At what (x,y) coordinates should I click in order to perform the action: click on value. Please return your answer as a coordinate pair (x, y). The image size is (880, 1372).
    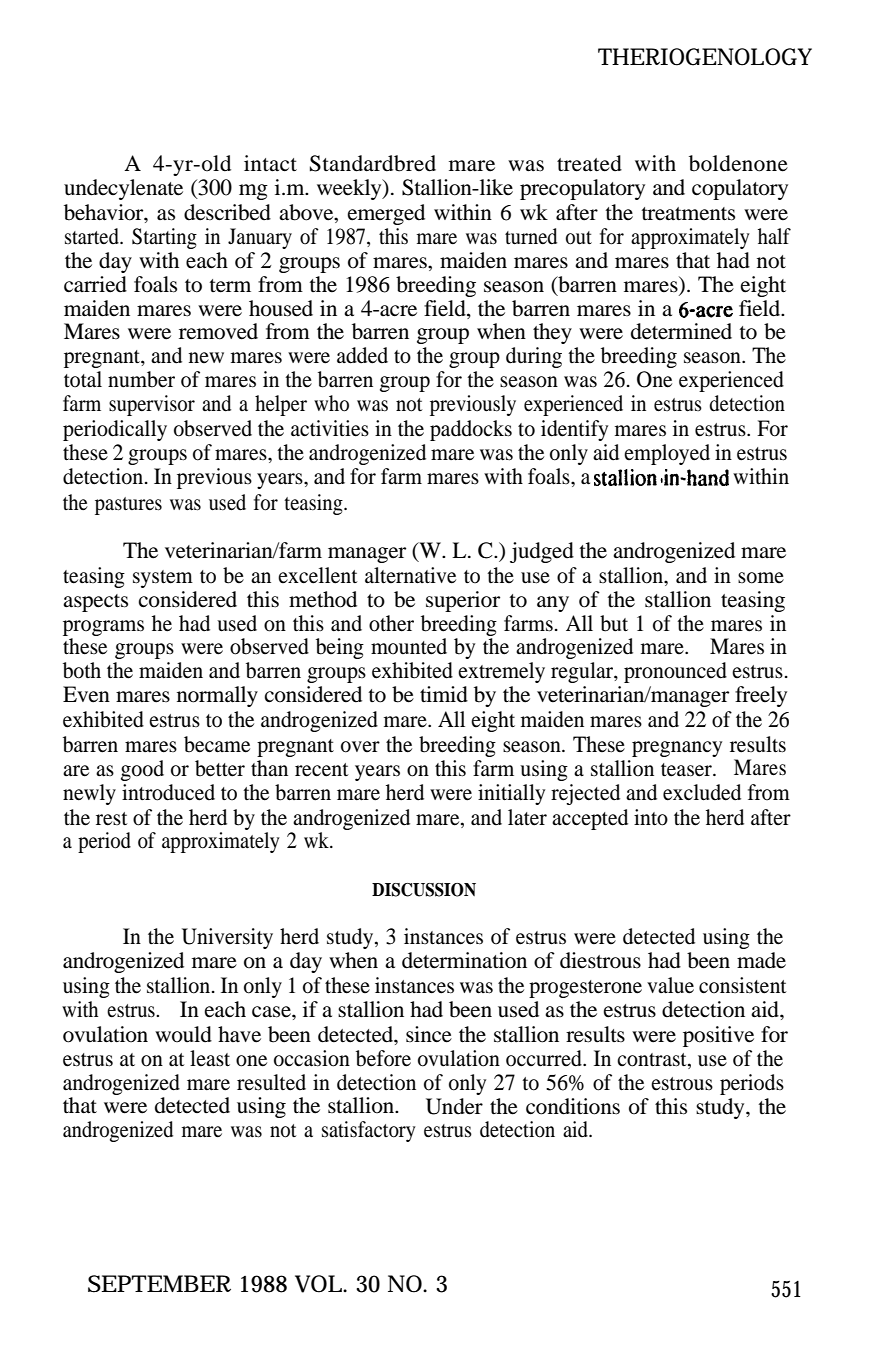
    Looking at the image, I should click on (670, 985).
